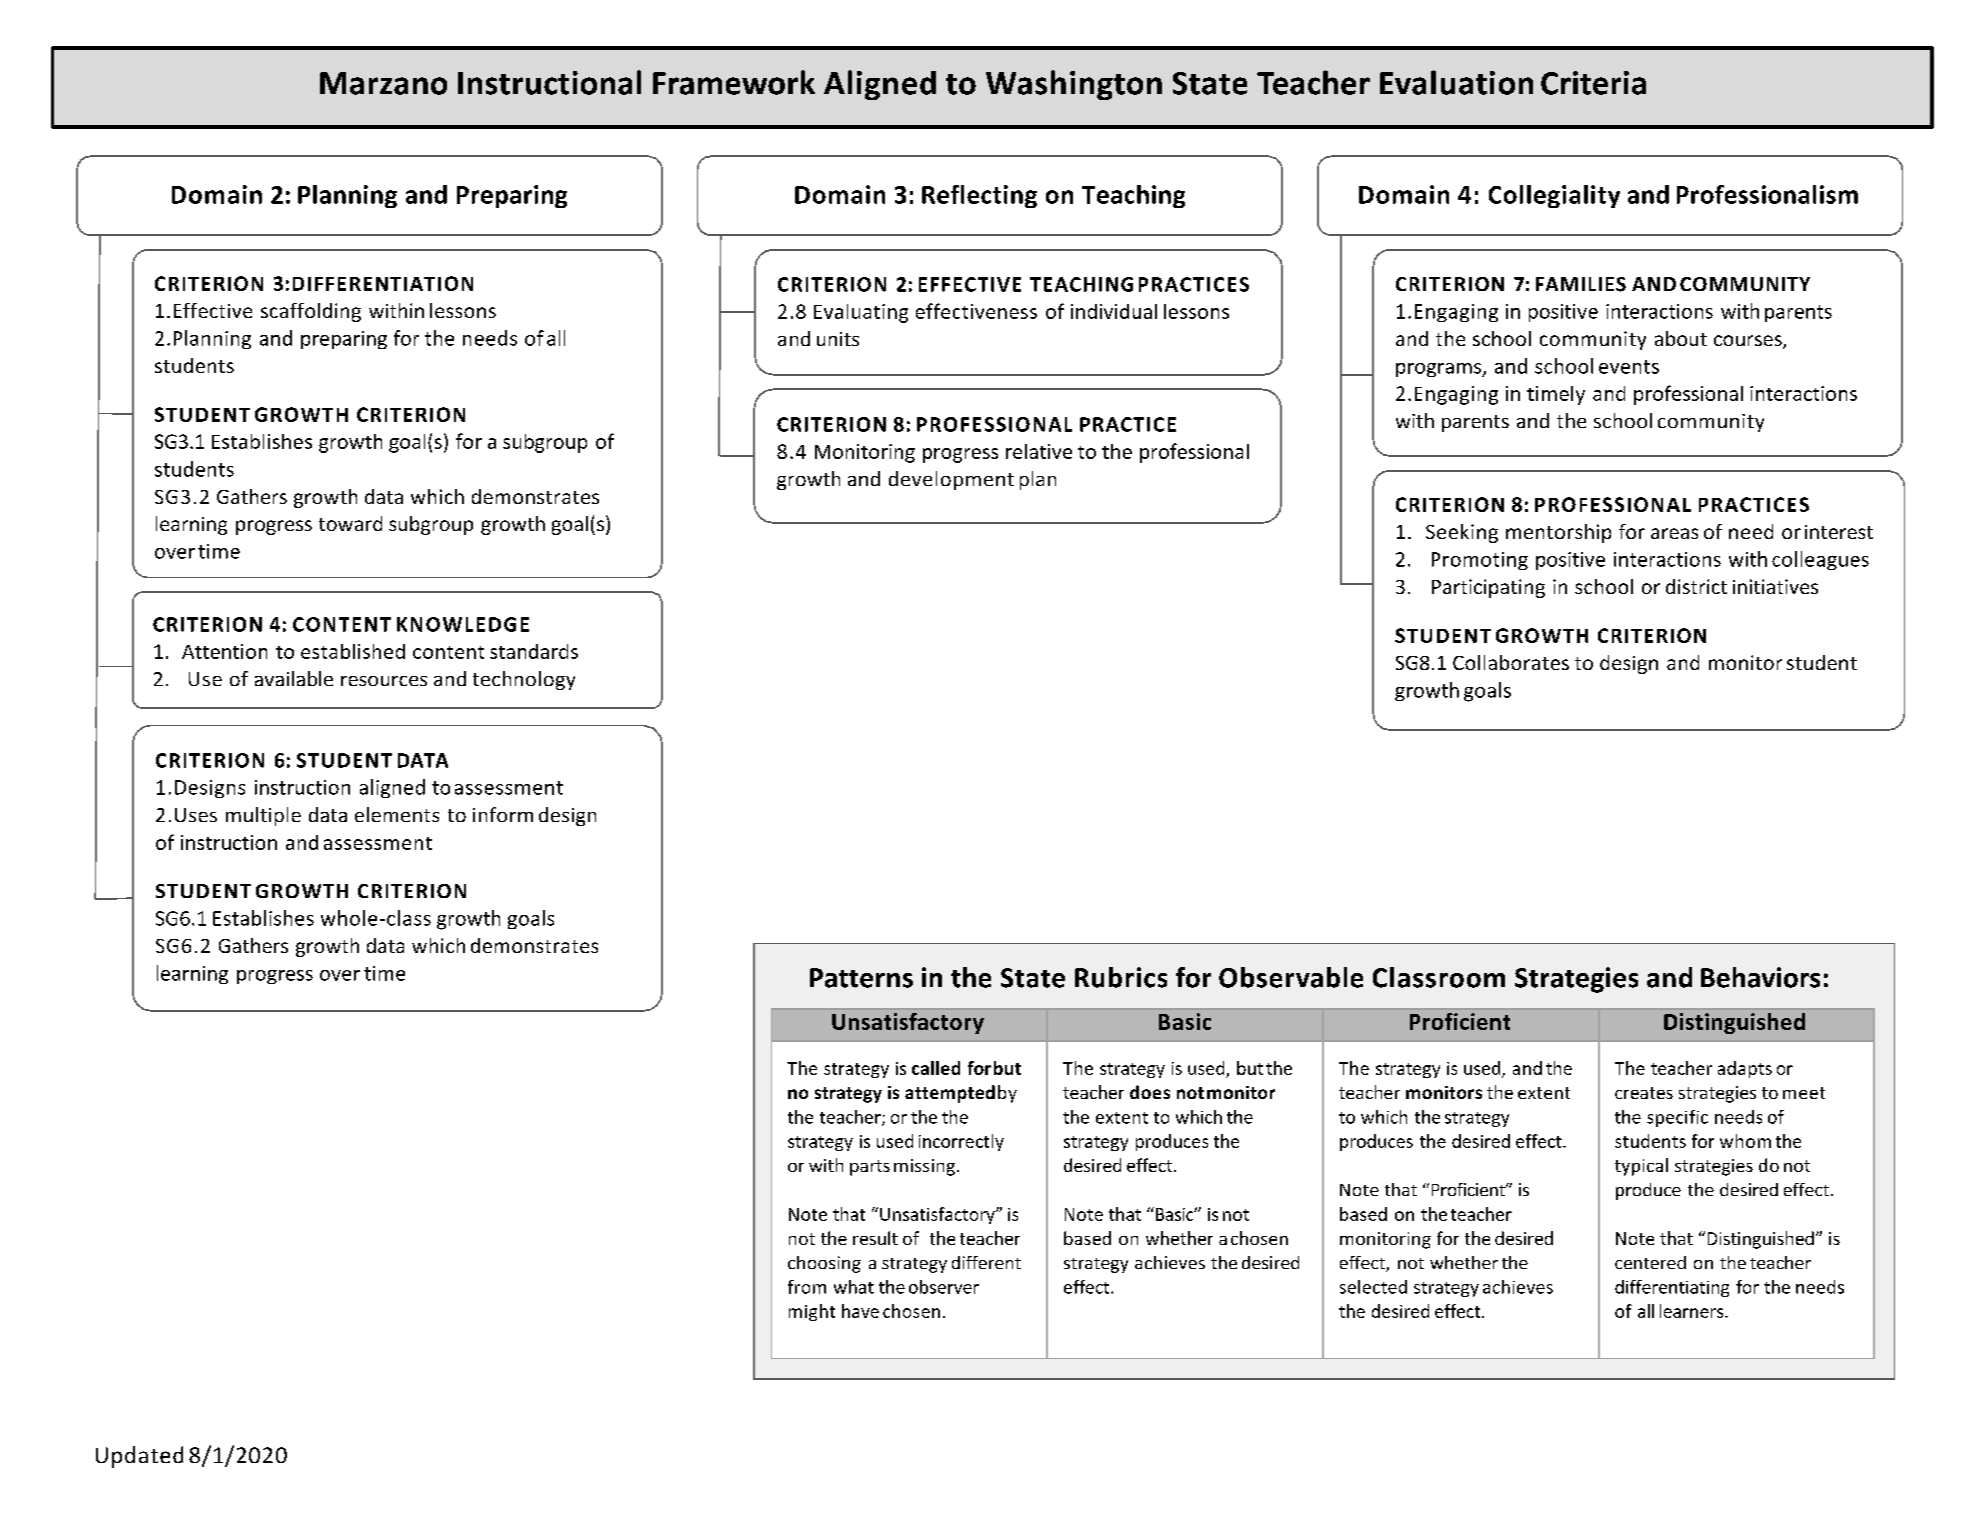 This screenshot has height=1525, width=1973. I want to click on development, so click(951, 480).
